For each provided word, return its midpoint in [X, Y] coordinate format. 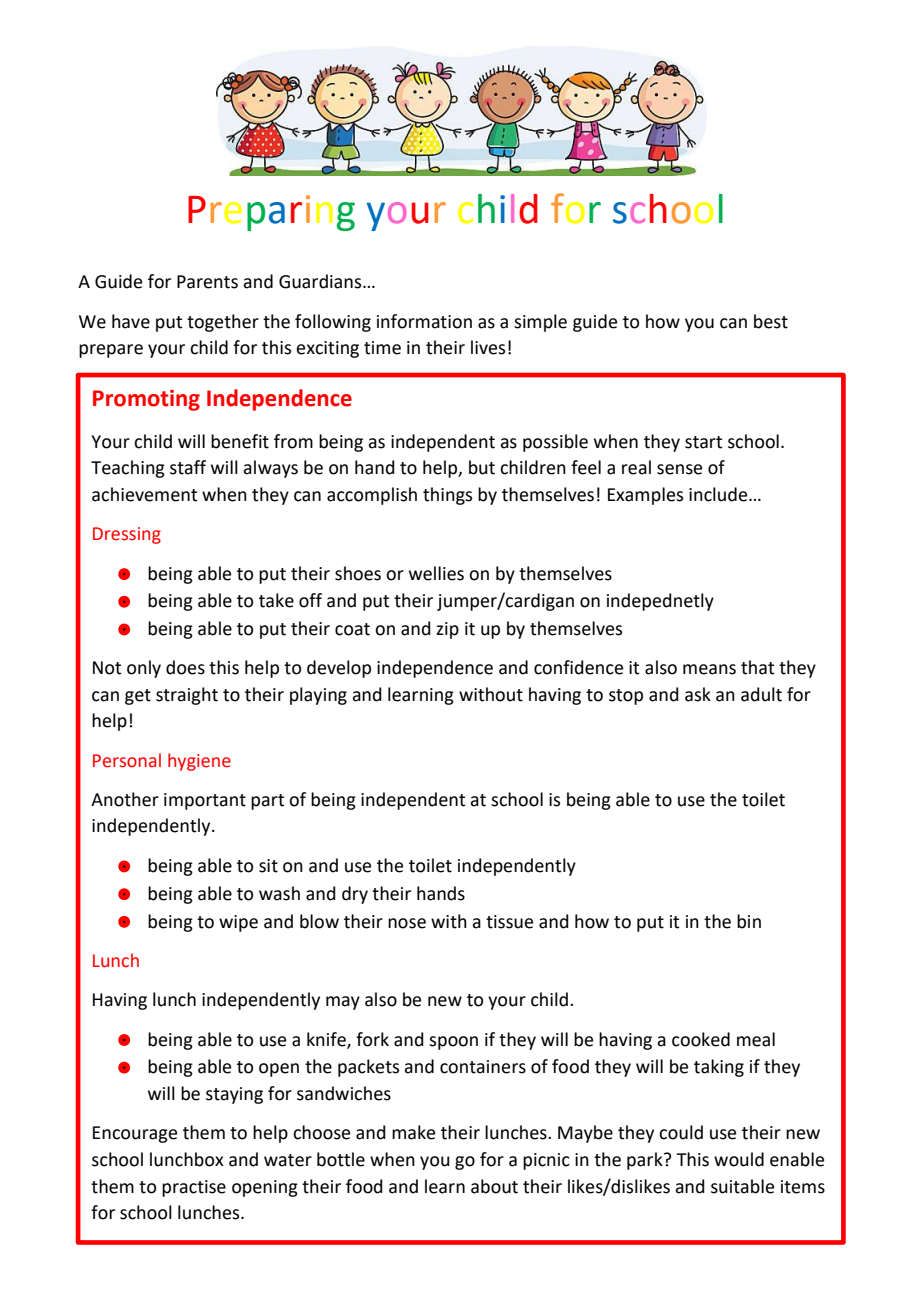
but [482, 467]
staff [188, 467]
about [494, 1186]
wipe [238, 923]
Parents [207, 282]
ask [698, 694]
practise [194, 1188]
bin [749, 921]
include [719, 494]
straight [187, 696]
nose [407, 923]
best [771, 321]
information [424, 321]
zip [447, 630]
